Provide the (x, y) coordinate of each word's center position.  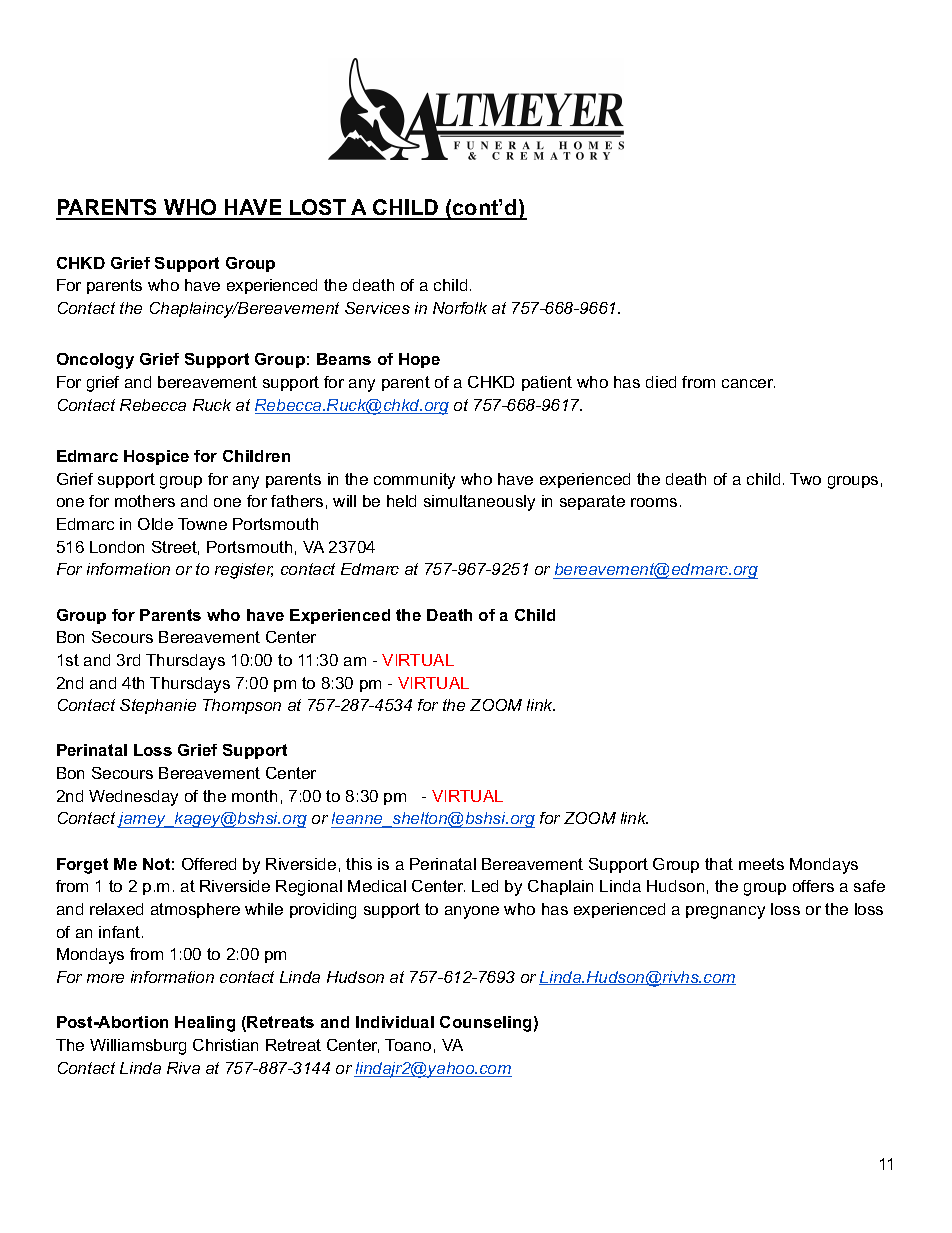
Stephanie (158, 706)
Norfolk (460, 308)
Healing (205, 1024)
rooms (654, 502)
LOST (318, 209)
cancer (748, 383)
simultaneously (479, 503)
